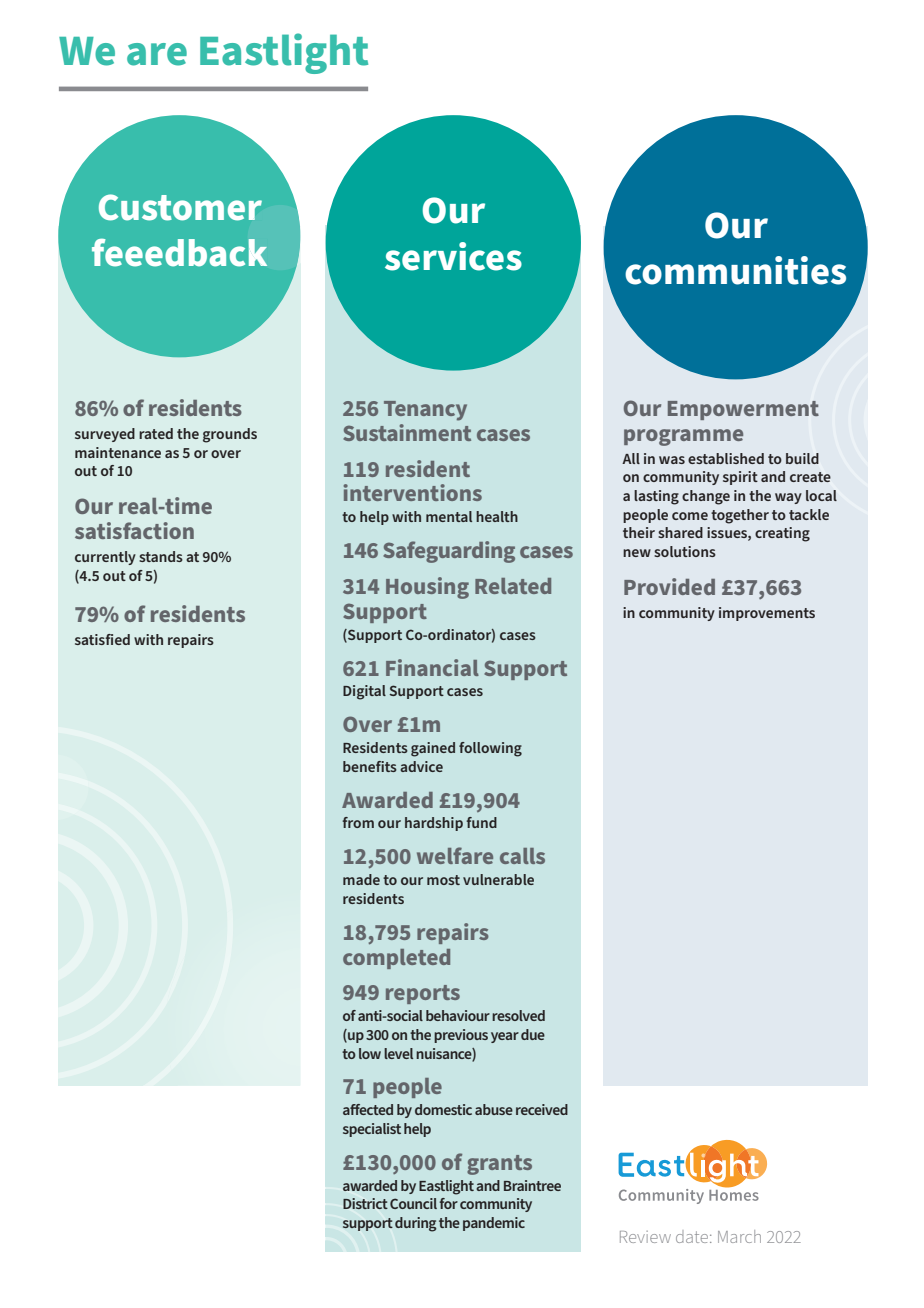  What do you see at coordinates (735, 270) in the page?
I see `communities` at bounding box center [735, 270].
